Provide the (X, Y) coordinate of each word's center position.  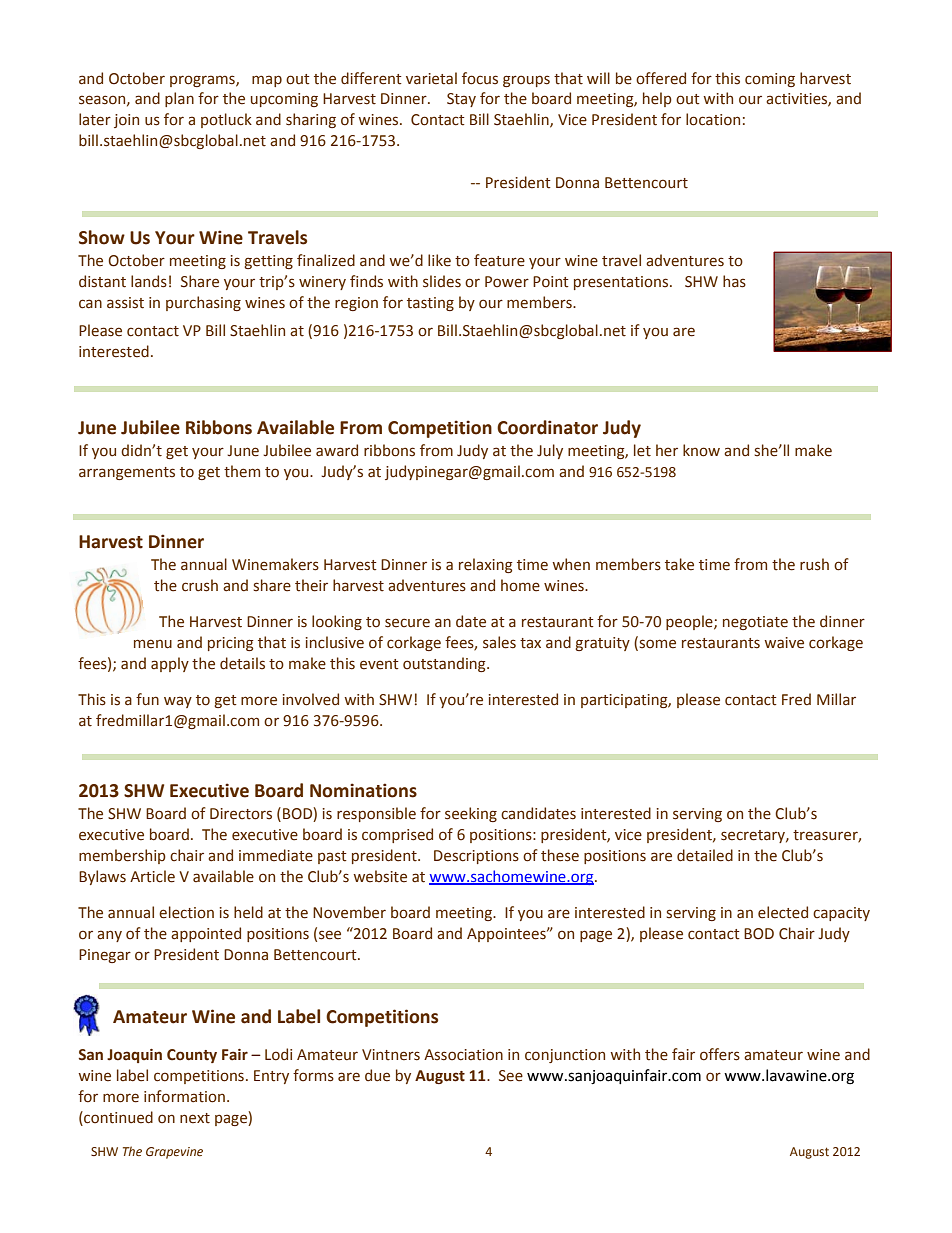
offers (720, 1054)
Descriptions (476, 857)
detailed (705, 855)
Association (463, 1055)
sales (499, 642)
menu (153, 644)
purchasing (203, 303)
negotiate (755, 623)
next (195, 1118)
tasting (430, 304)
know (701, 450)
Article (152, 876)
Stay (461, 100)
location (713, 119)
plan (179, 99)
